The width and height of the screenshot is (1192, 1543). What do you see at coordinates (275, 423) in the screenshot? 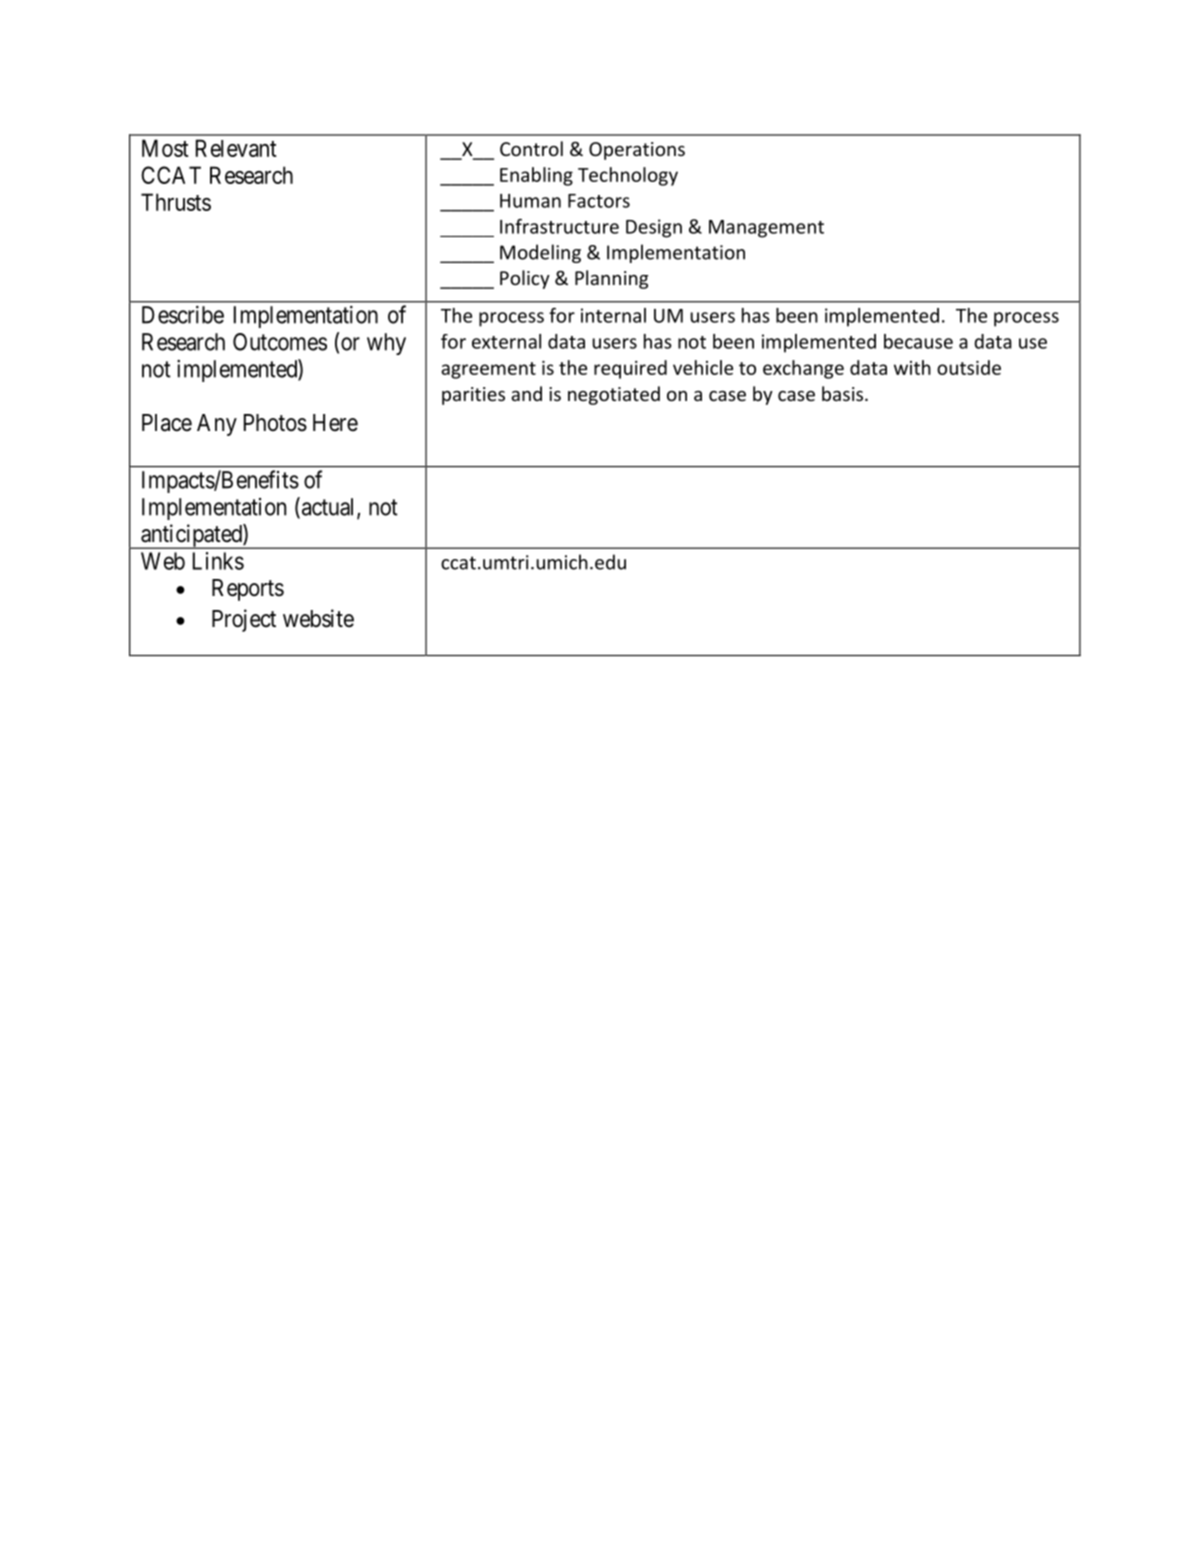
I see `Photos` at bounding box center [275, 423].
